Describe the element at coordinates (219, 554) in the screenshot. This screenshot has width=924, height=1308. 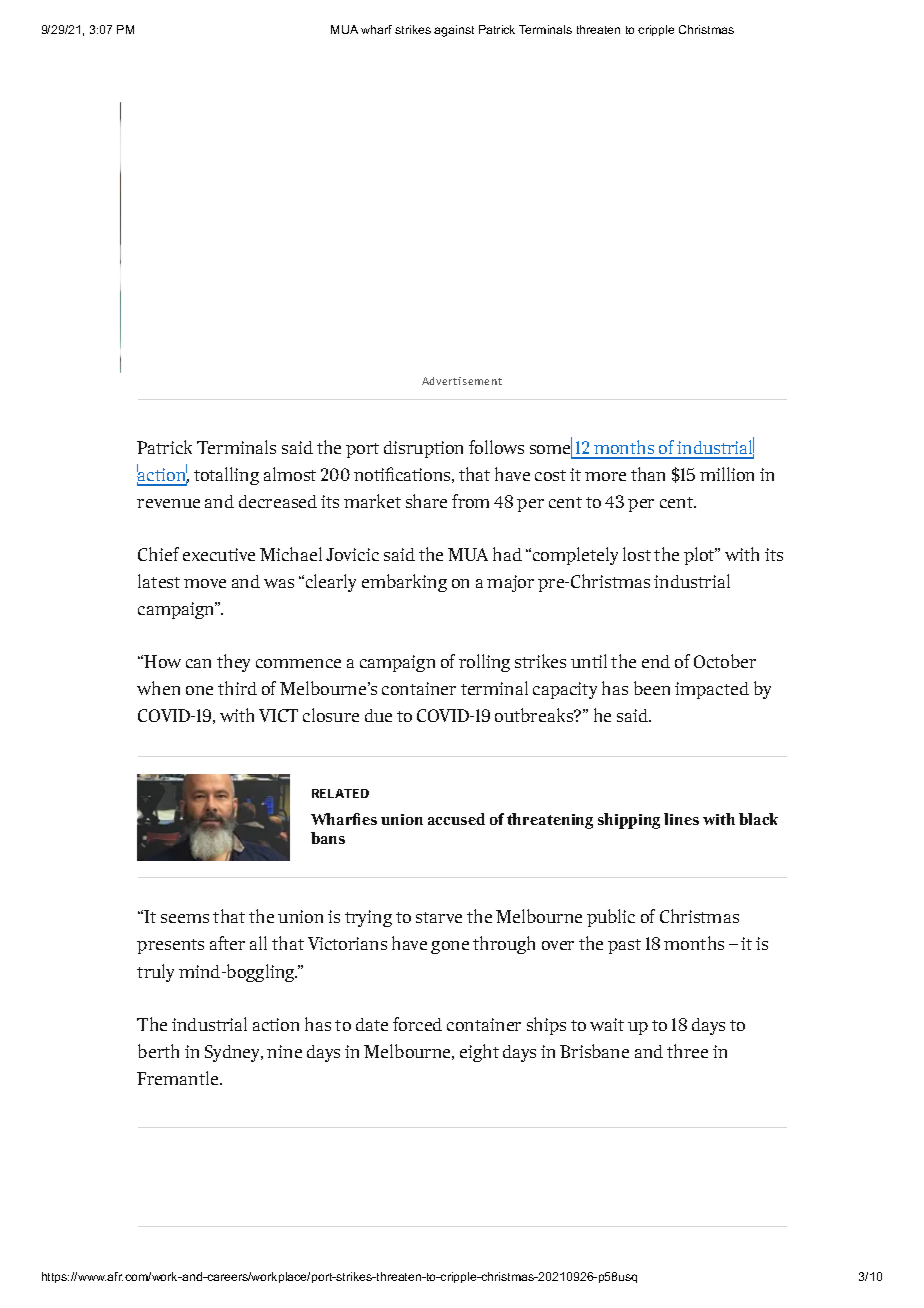
I see `executive` at that location.
